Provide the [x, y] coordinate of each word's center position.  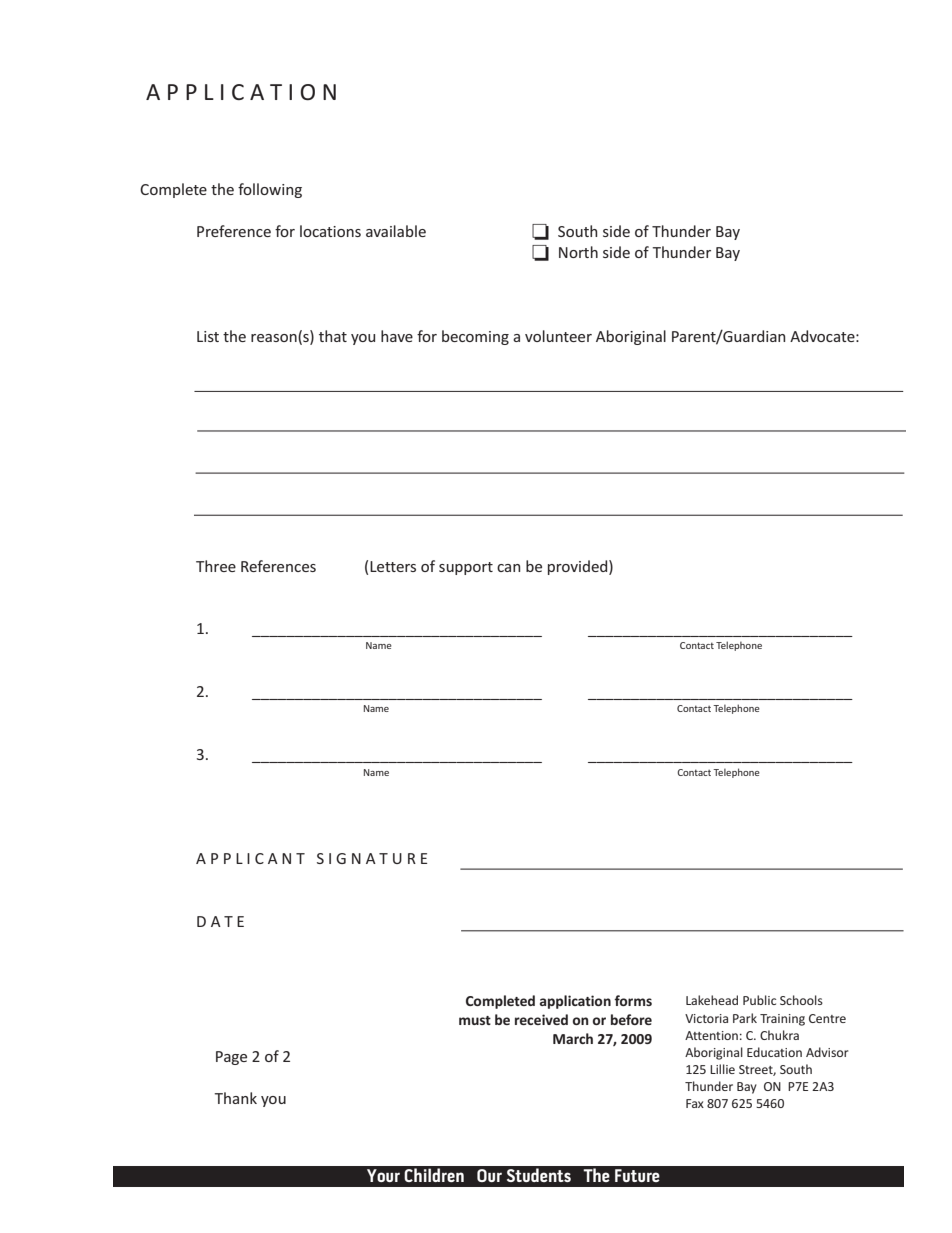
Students [539, 1175]
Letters [393, 566]
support [466, 568]
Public [759, 1000]
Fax [695, 1103]
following [270, 190]
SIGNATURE [372, 858]
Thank [235, 1098]
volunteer [558, 336]
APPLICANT [250, 858]
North [578, 252]
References [278, 566]
